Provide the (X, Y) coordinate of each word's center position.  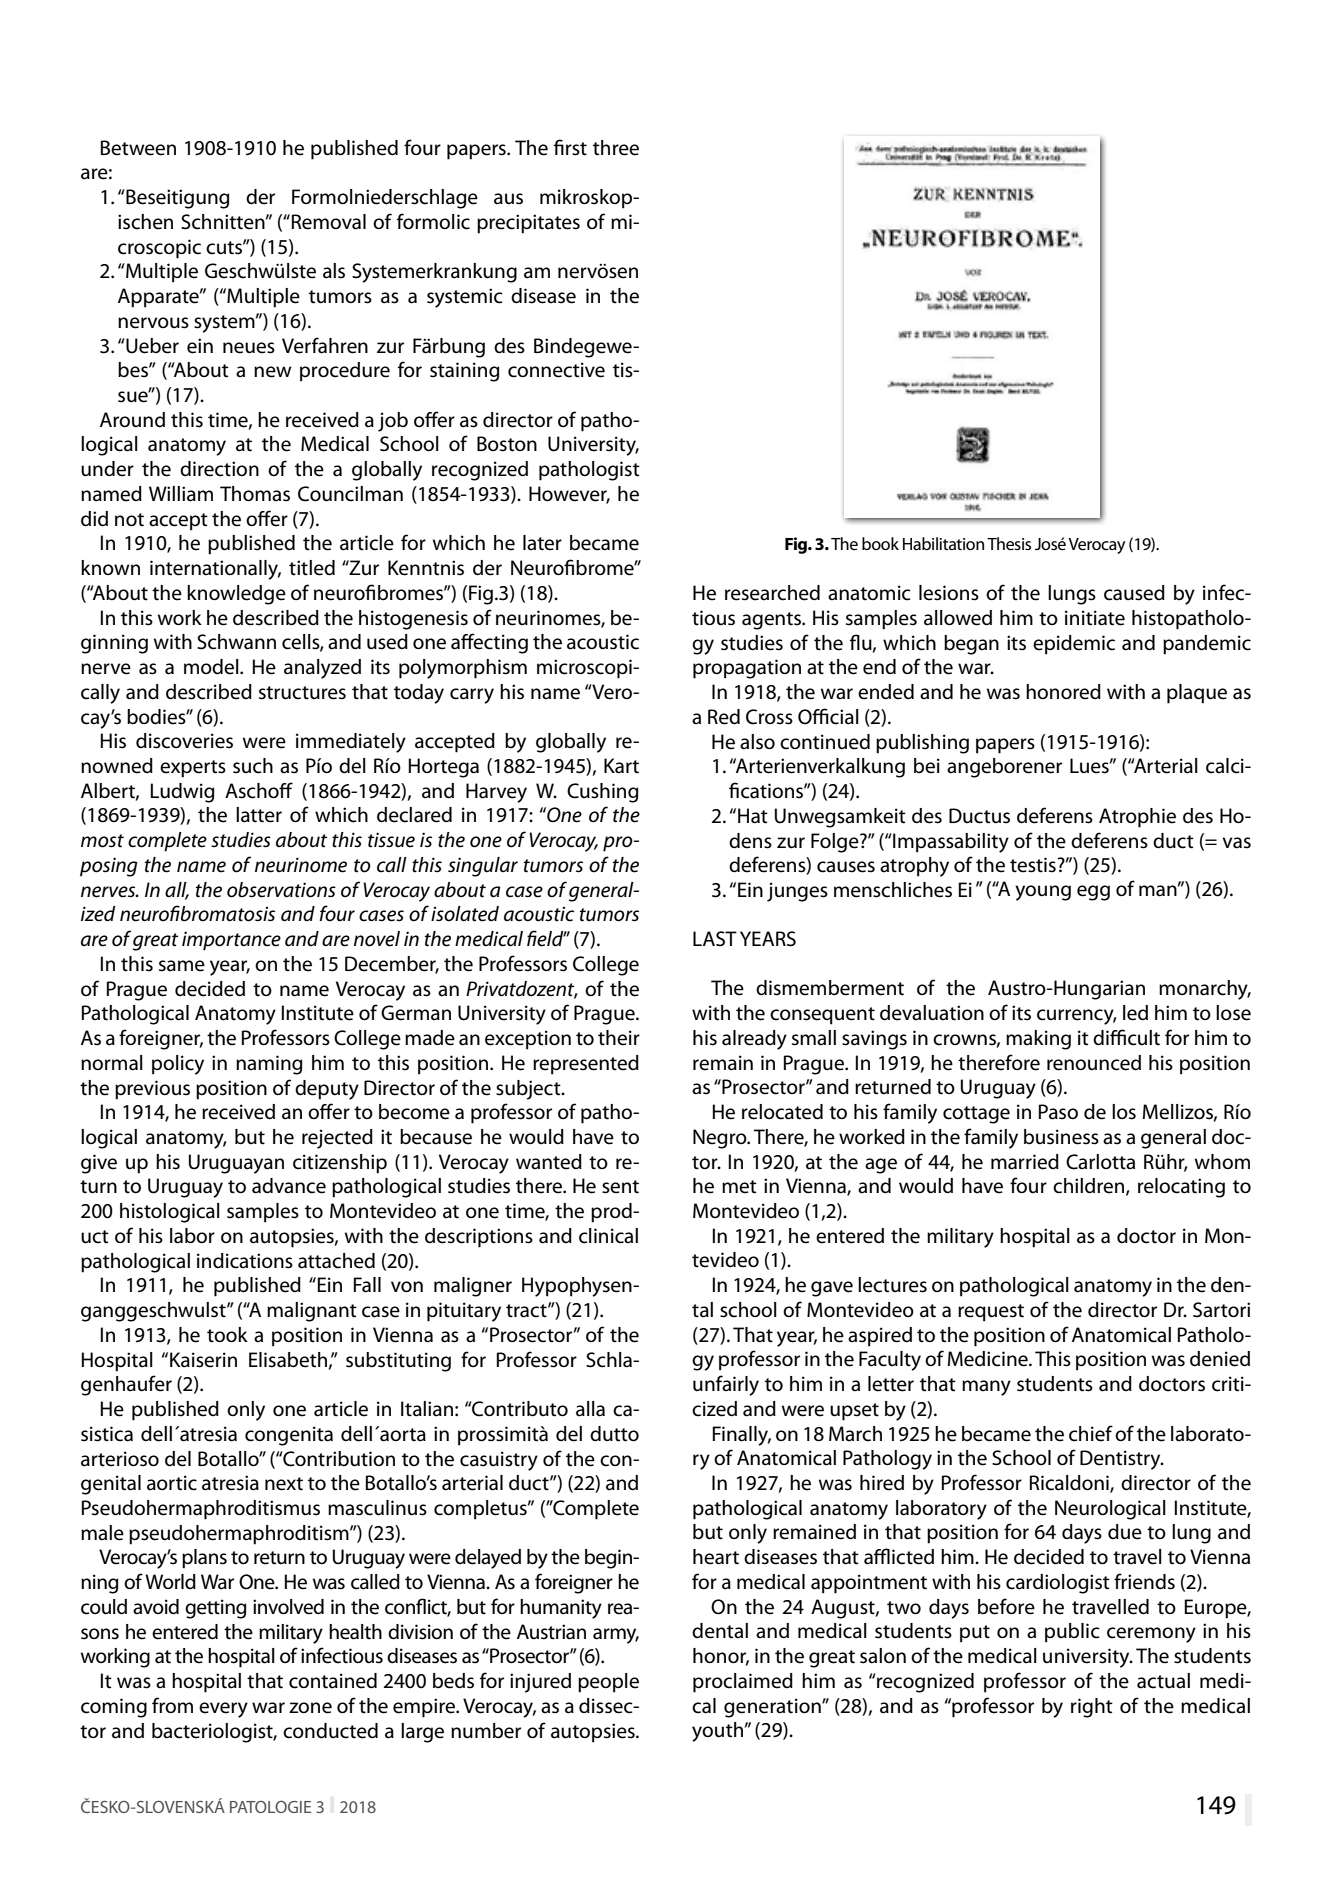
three (616, 148)
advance (289, 1186)
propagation (747, 669)
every (223, 1710)
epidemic (1074, 645)
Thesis (1009, 544)
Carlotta (1100, 1162)
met (739, 1187)
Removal (327, 222)
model (212, 667)
